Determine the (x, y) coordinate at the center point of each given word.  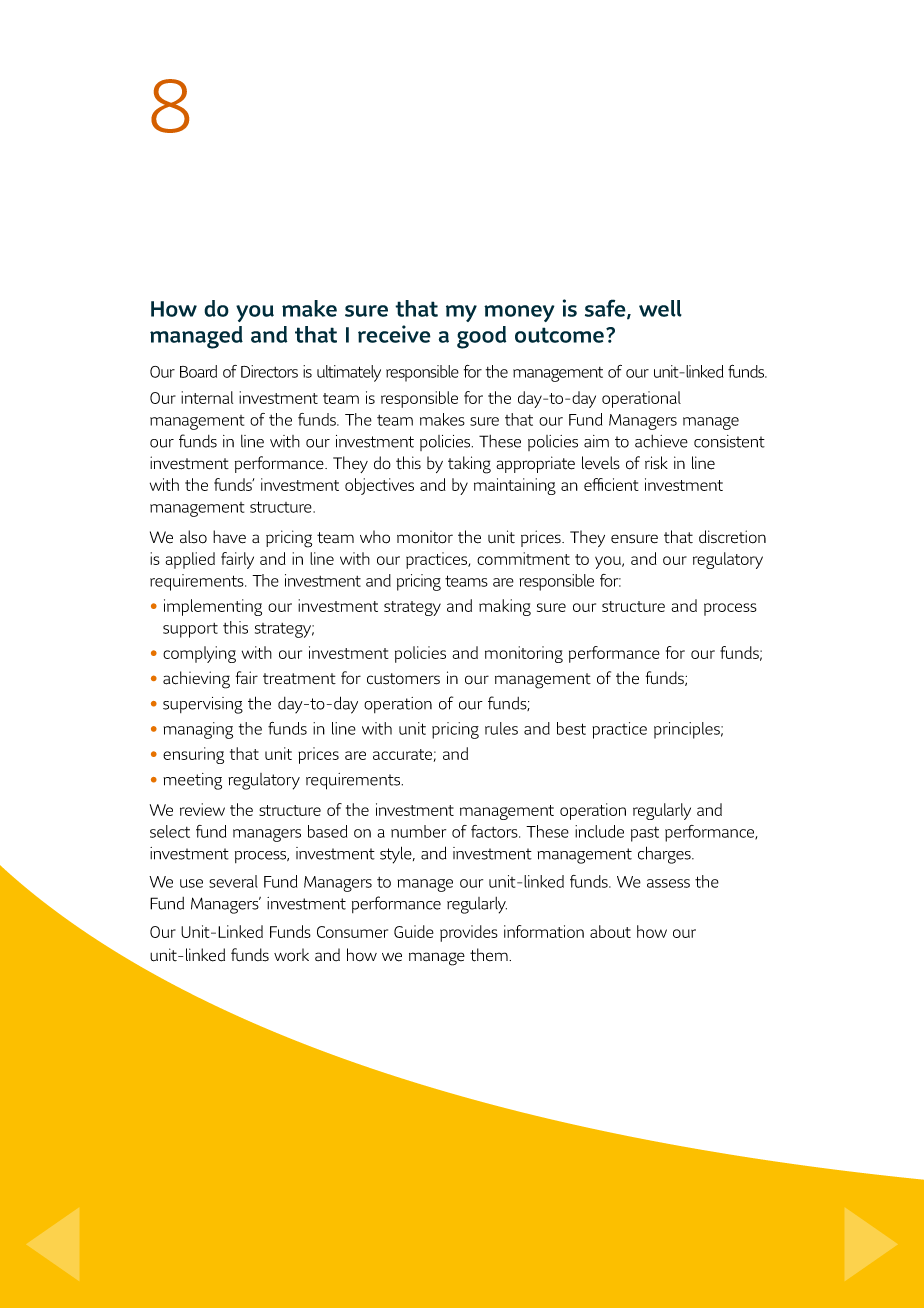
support (190, 630)
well (660, 308)
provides (469, 933)
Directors (269, 371)
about (610, 931)
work (291, 955)
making (505, 607)
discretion (732, 537)
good (481, 337)
